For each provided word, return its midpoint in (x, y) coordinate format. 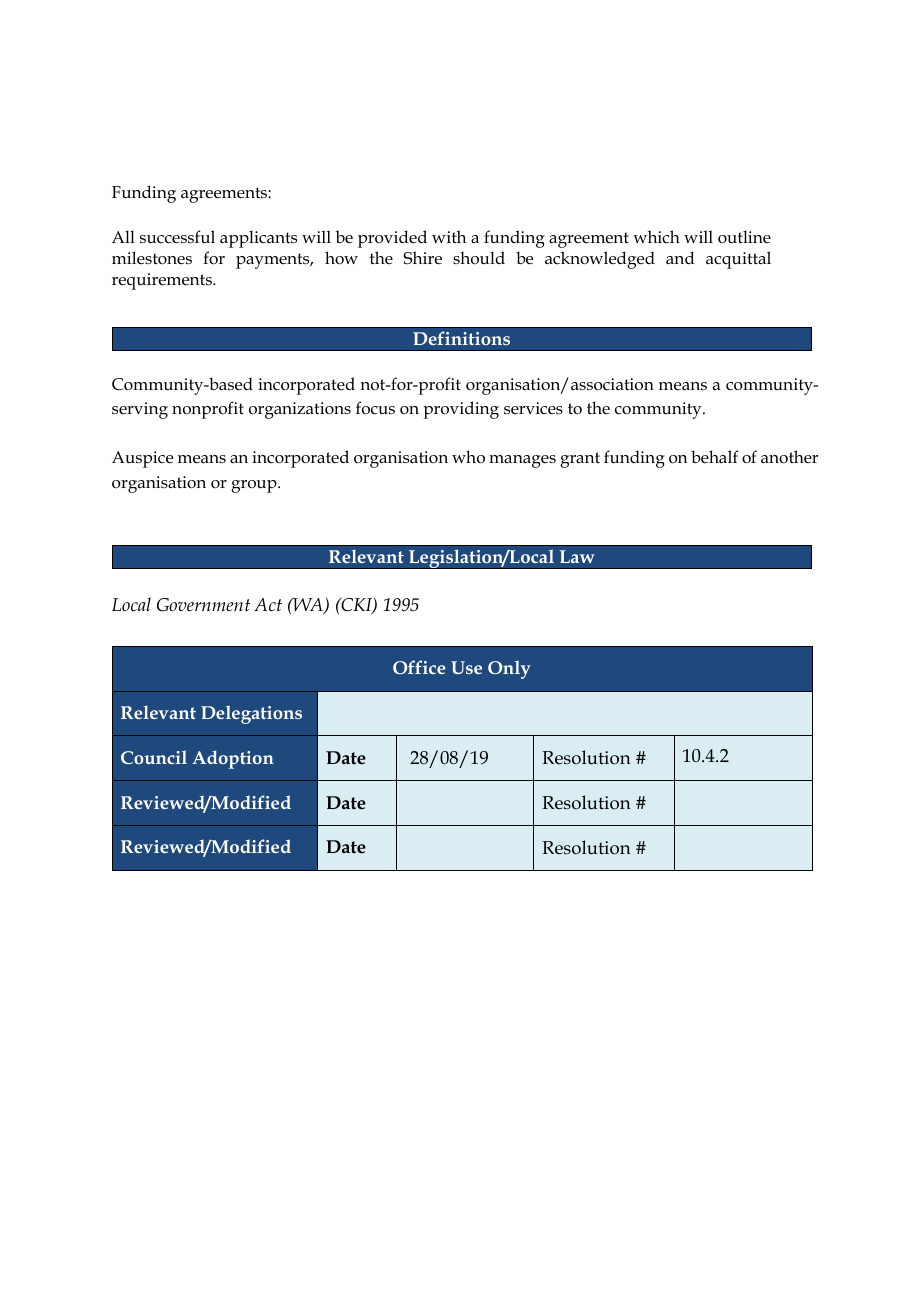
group (255, 486)
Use (466, 667)
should (479, 258)
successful (177, 237)
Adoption (233, 759)
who (468, 457)
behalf (715, 456)
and (680, 257)
